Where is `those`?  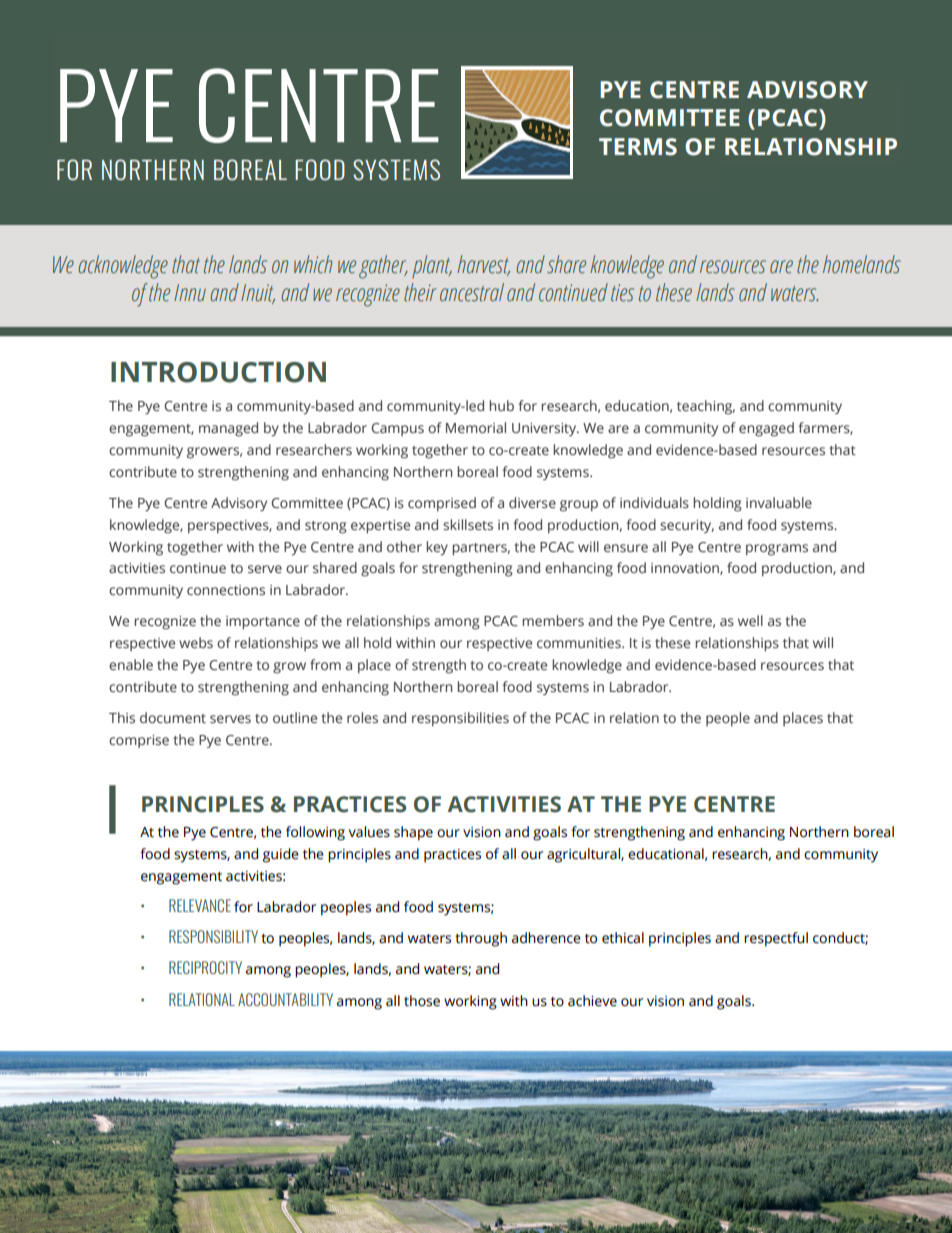
those is located at coordinates (422, 1001).
